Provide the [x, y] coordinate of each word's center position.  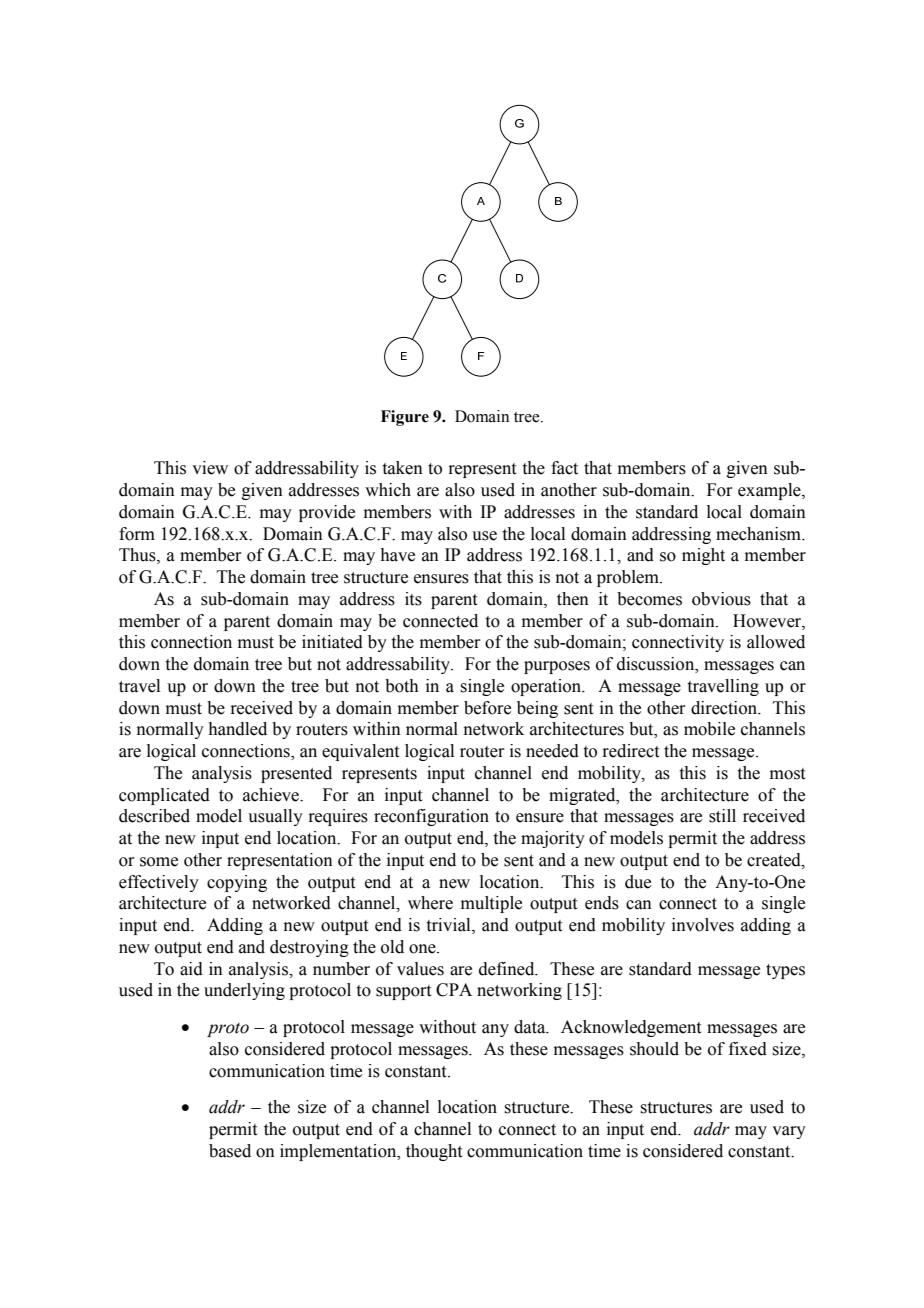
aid [191, 969]
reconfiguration [431, 817]
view [210, 468]
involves [703, 925]
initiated [332, 642]
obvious [721, 599]
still [722, 816]
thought [434, 1152]
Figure [405, 418]
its [413, 599]
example [770, 491]
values [420, 969]
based [230, 1151]
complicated [164, 796]
